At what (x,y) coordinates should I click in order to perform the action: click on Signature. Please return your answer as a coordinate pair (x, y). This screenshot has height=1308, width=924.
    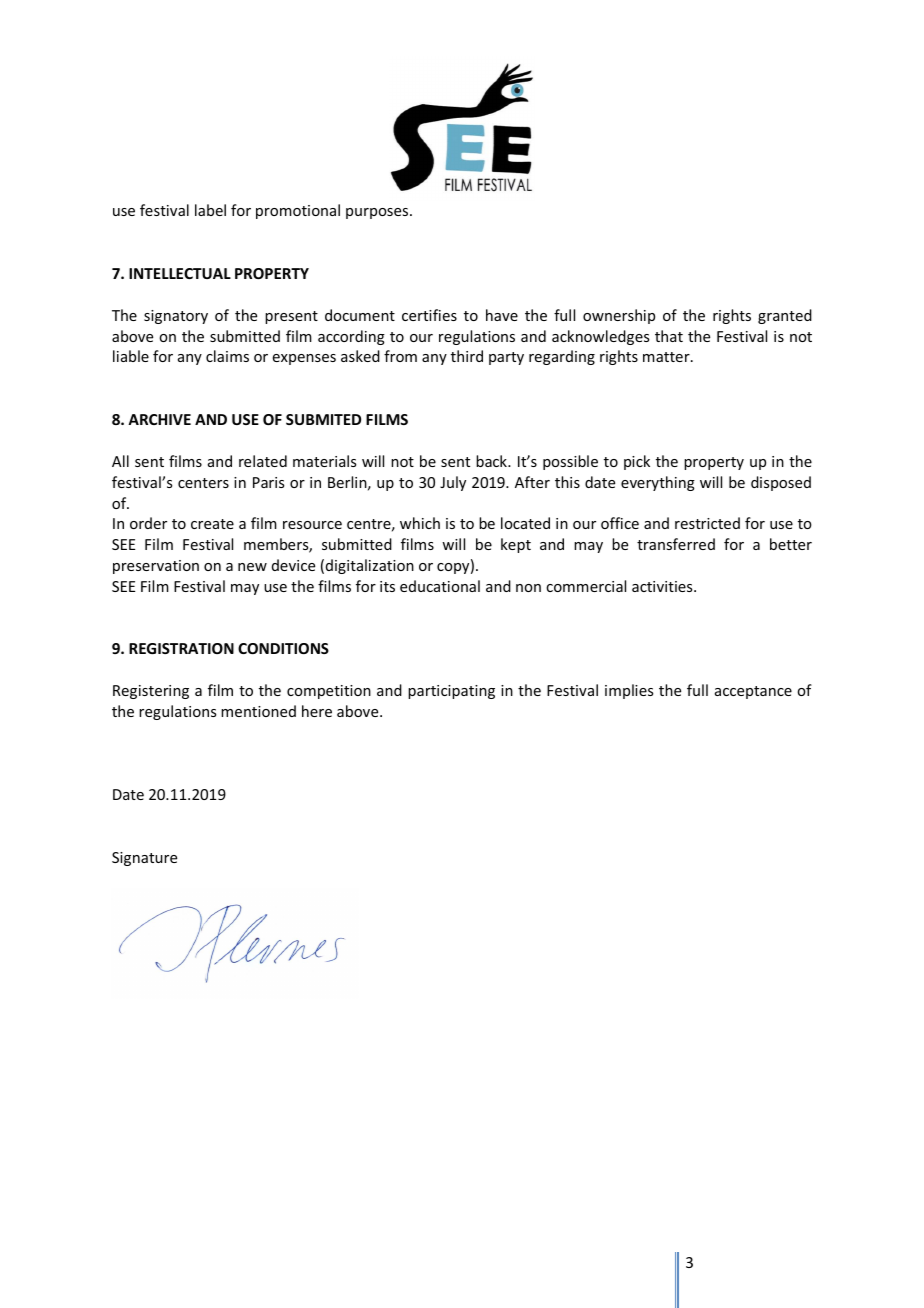
    Looking at the image, I should click on (144, 859).
